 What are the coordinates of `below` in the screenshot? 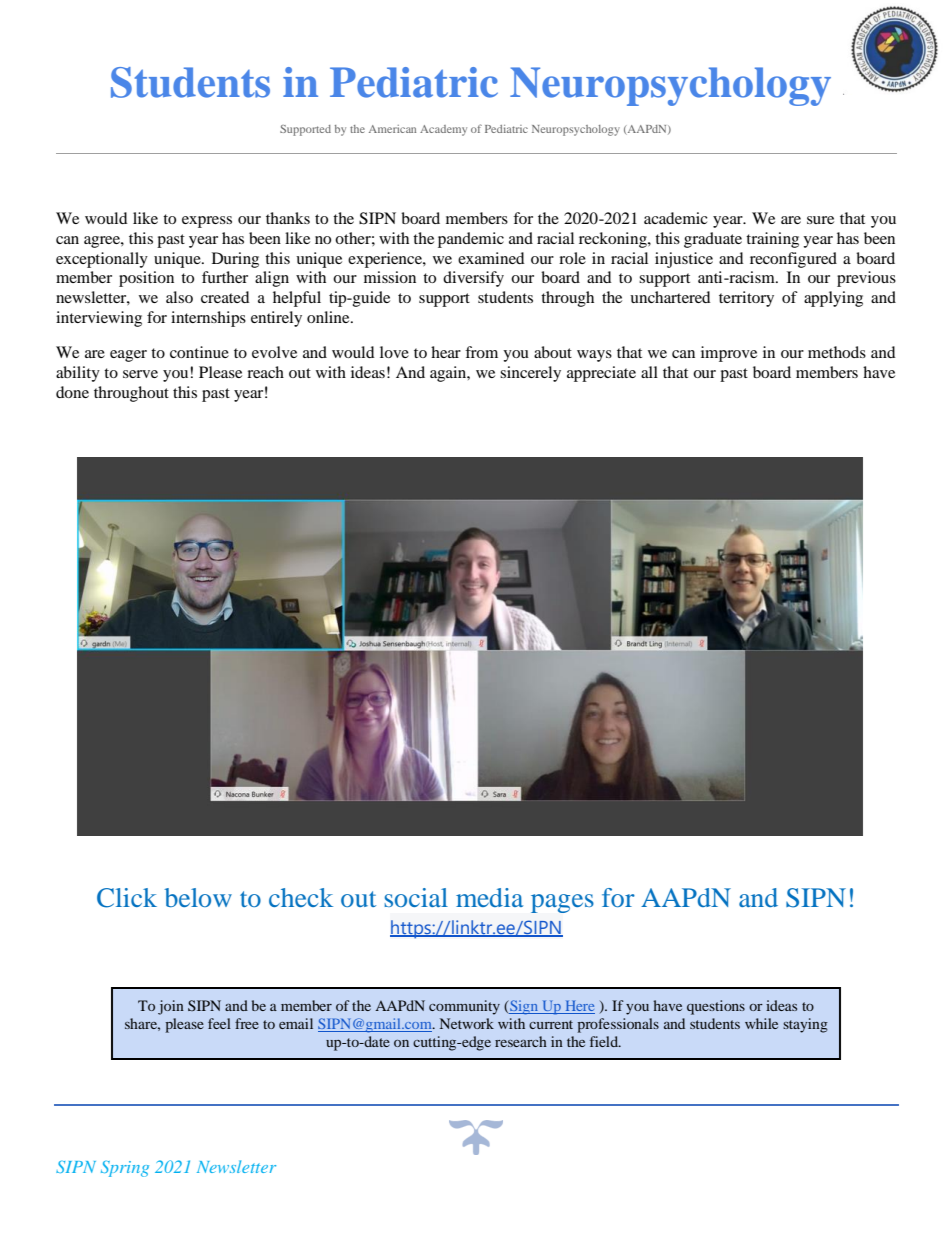 It's located at (198, 897).
